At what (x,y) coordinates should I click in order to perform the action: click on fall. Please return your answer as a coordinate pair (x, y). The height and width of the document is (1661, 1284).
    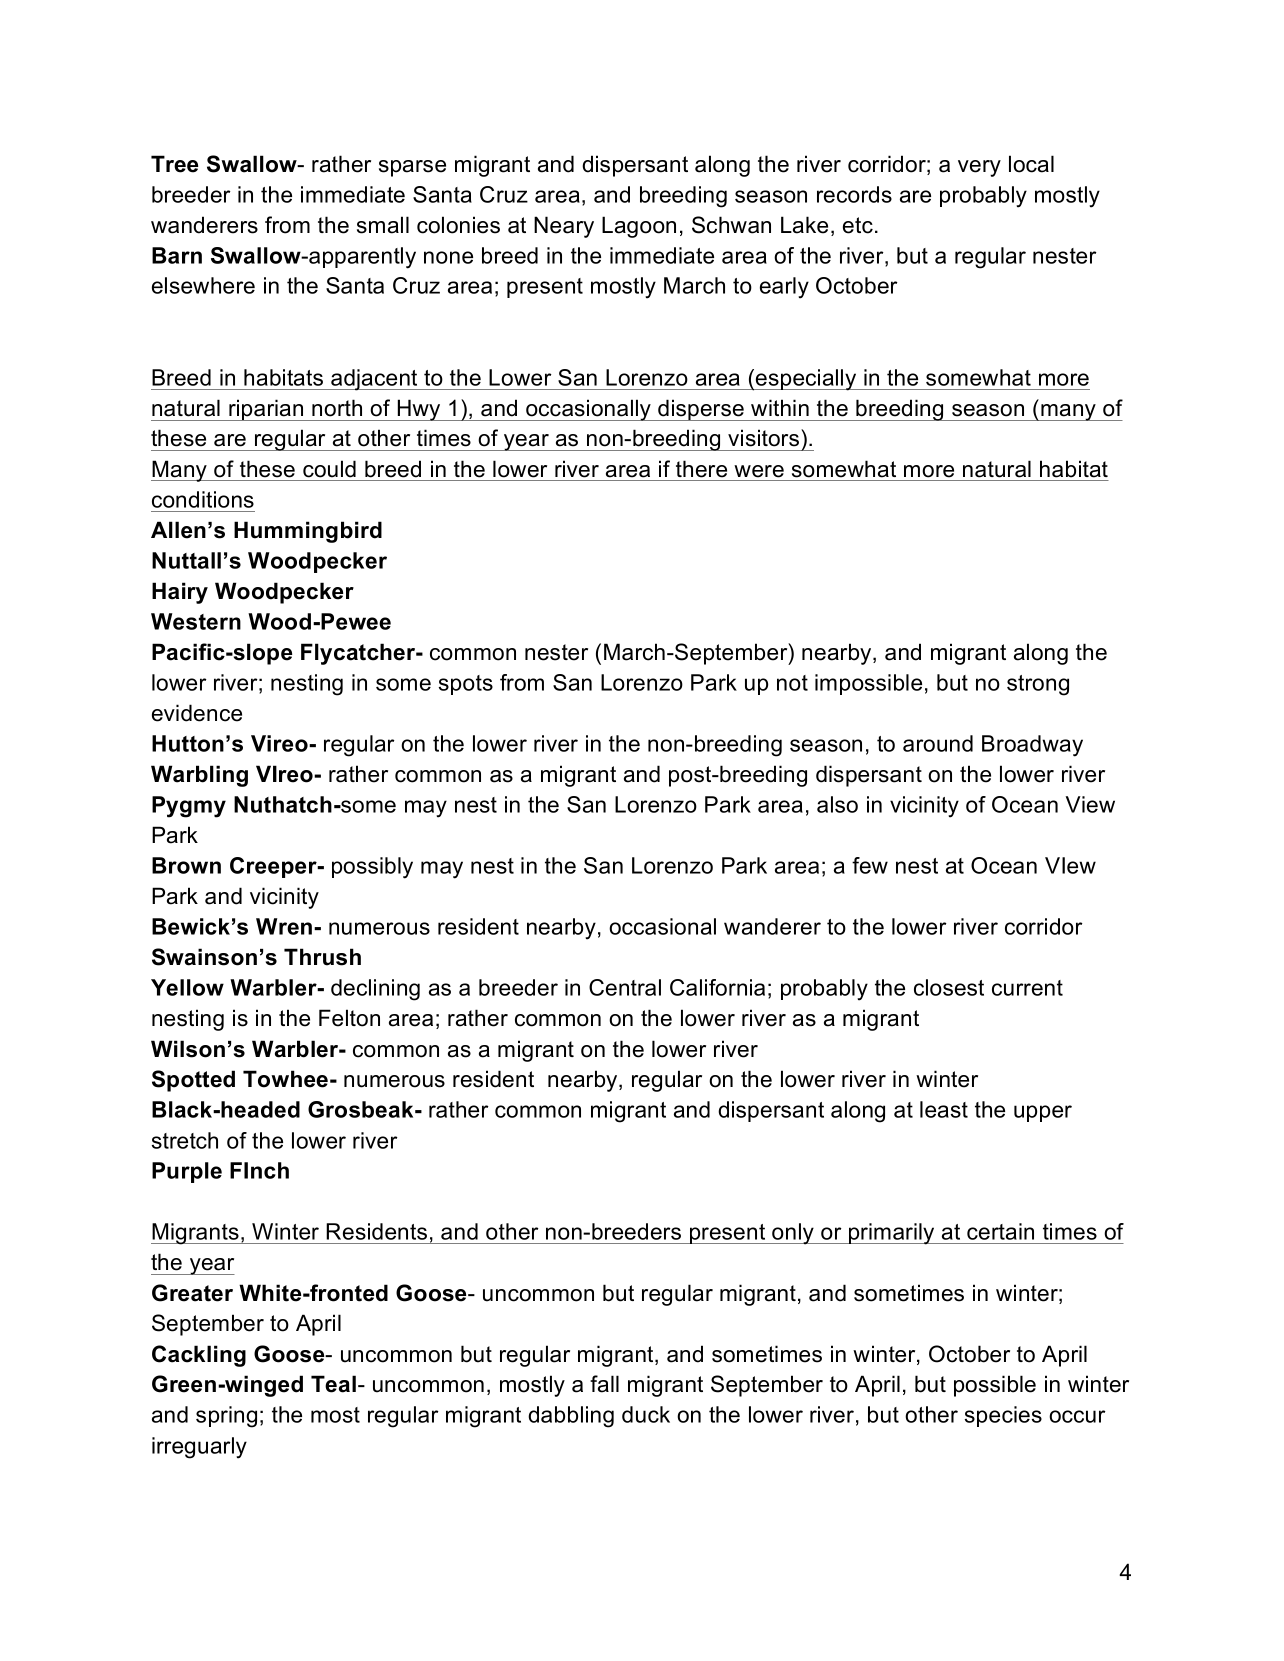
    Looking at the image, I should click on (604, 1384).
